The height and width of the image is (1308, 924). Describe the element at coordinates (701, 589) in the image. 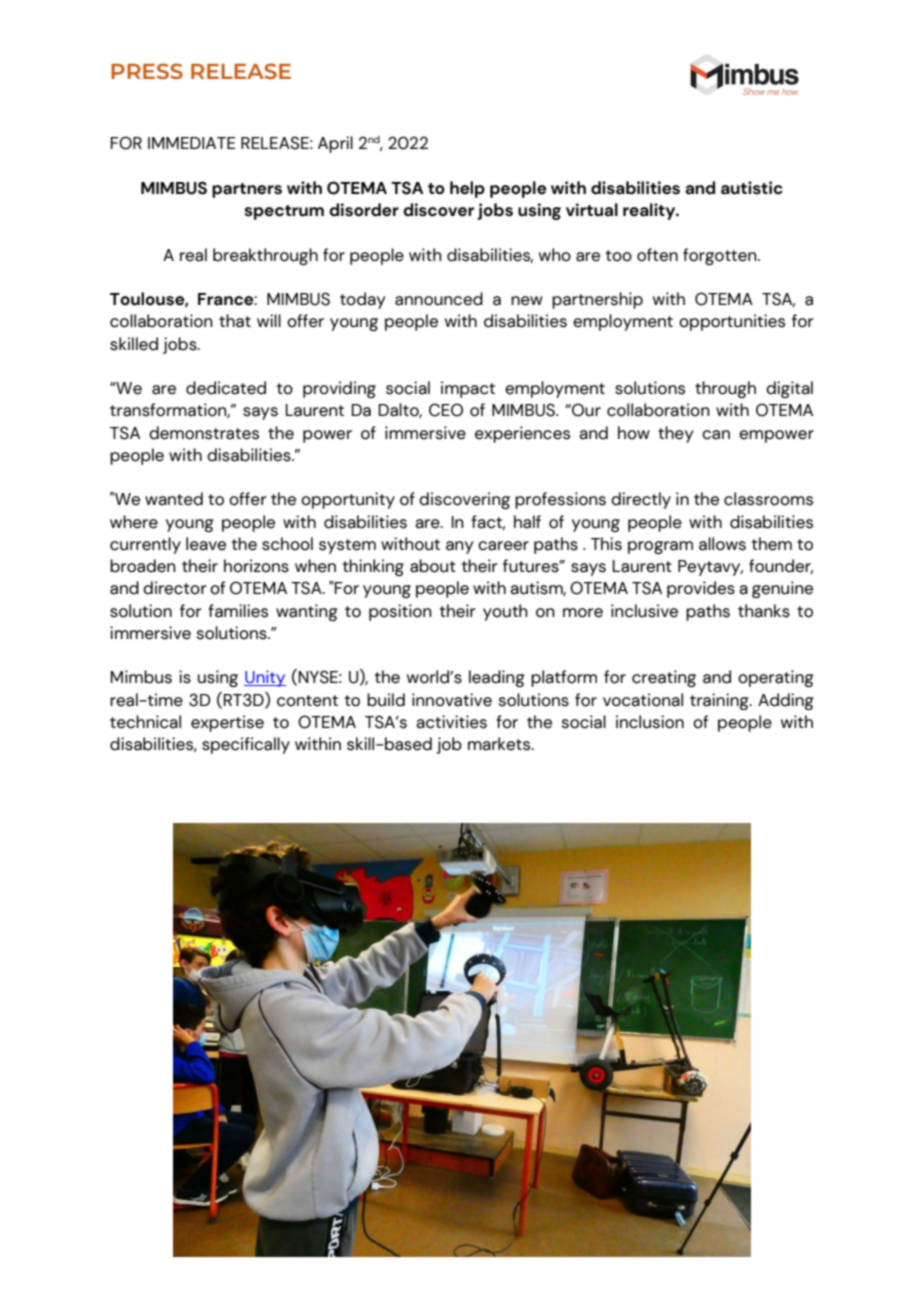

I see `provides` at that location.
